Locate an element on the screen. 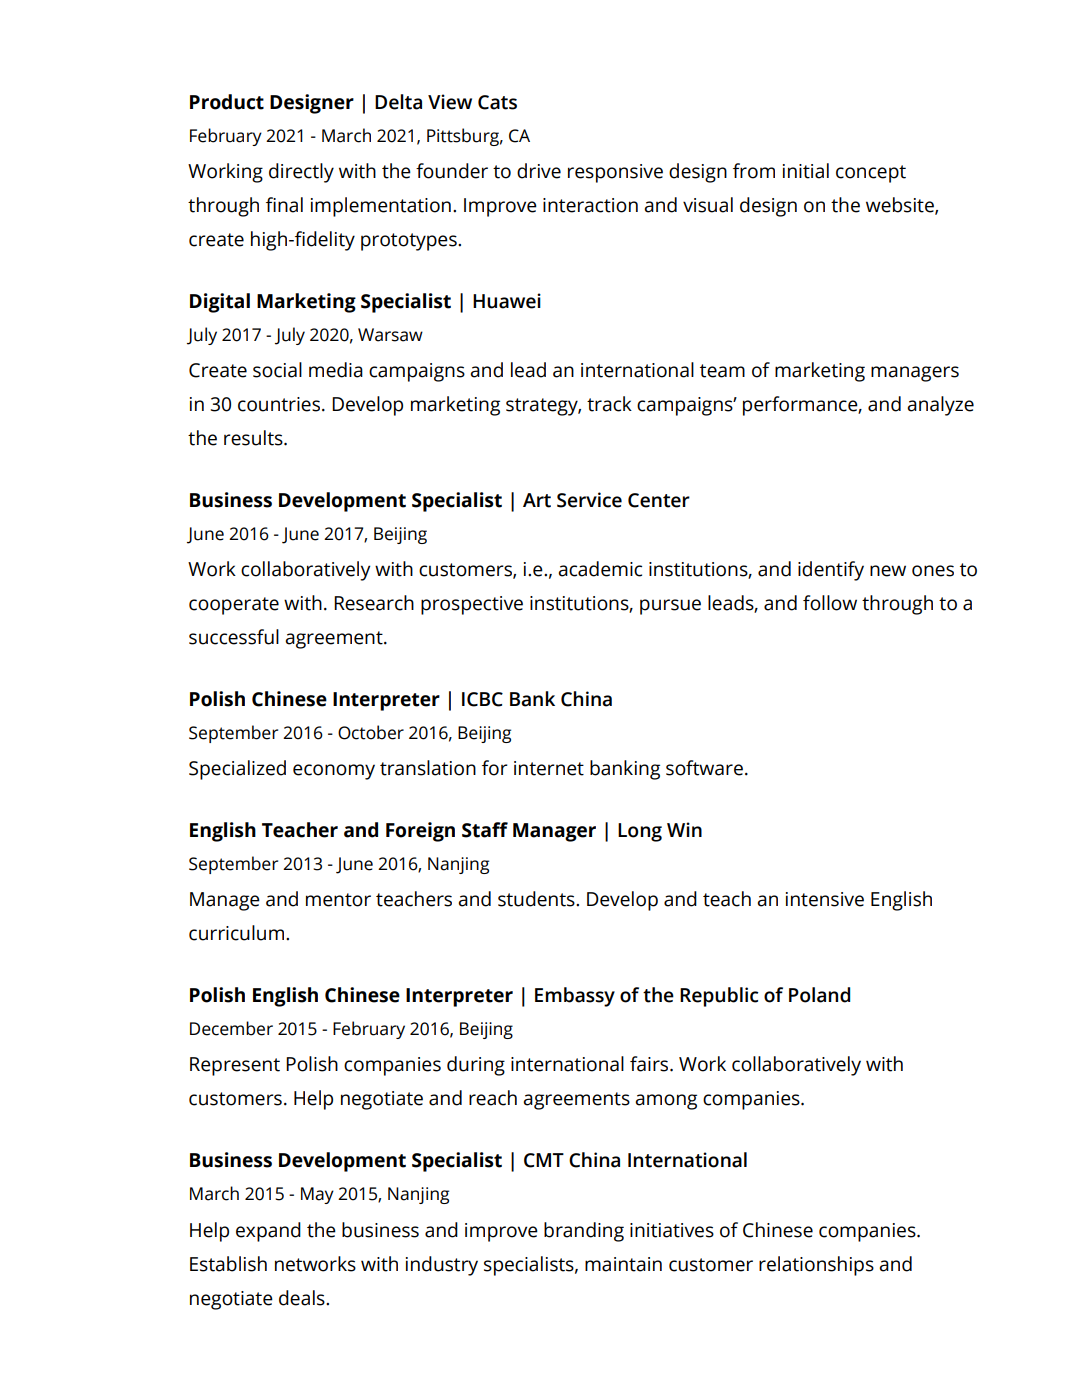 The image size is (1069, 1383). branding is located at coordinates (584, 1232).
